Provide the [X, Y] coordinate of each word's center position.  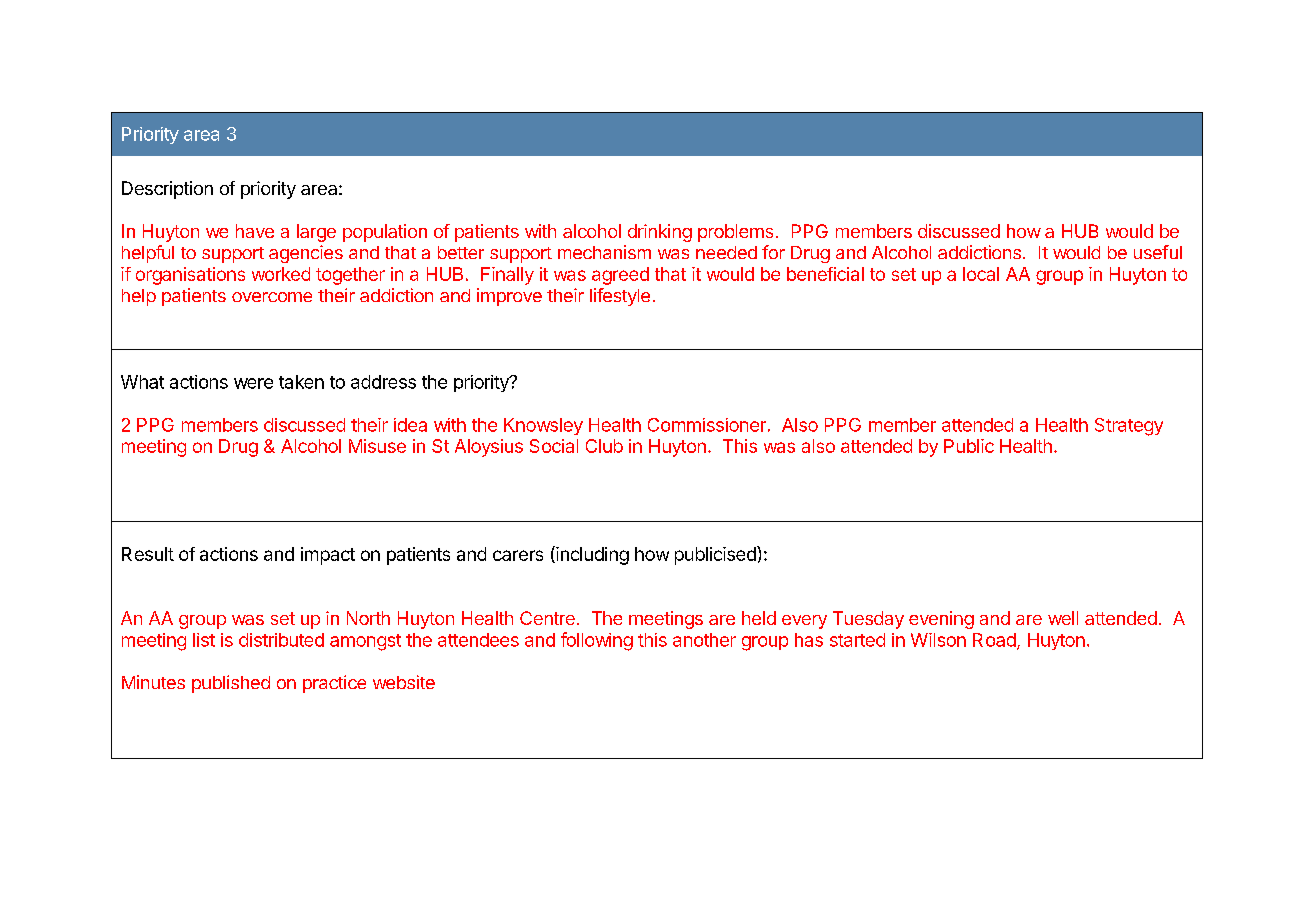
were [253, 383]
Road [994, 640]
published [231, 684]
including [591, 555]
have [255, 231]
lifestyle [620, 297]
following [597, 641]
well [1063, 618]
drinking [660, 233]
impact [328, 556]
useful [1158, 252]
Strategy [1129, 427]
